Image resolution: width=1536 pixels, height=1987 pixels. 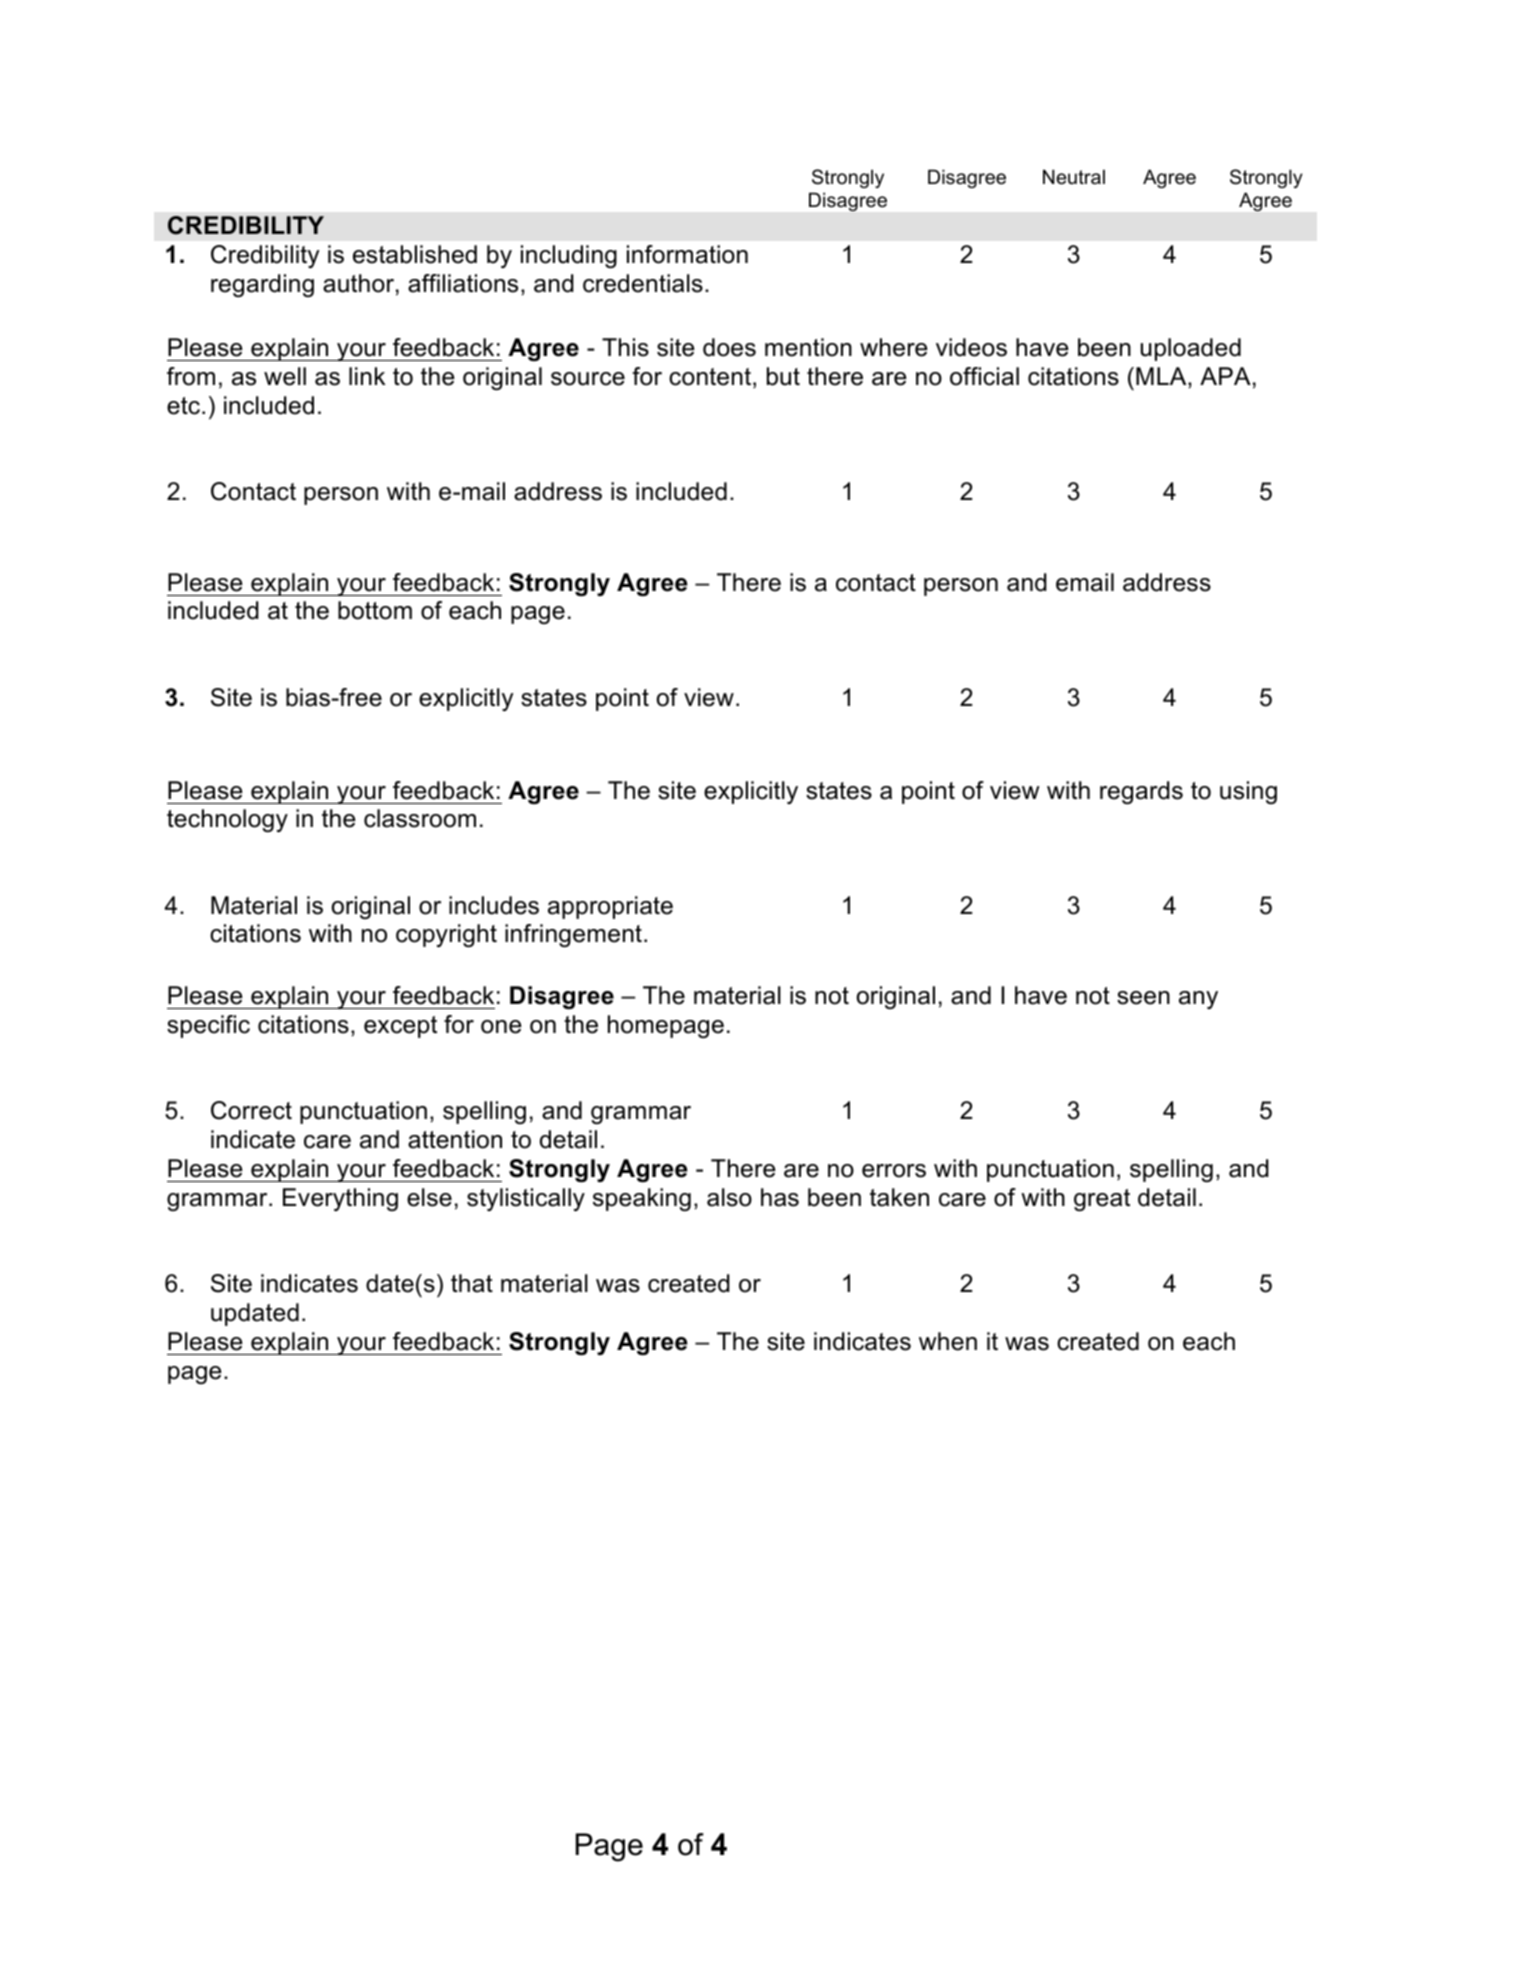 I want to click on Neutral, so click(x=1074, y=177).
